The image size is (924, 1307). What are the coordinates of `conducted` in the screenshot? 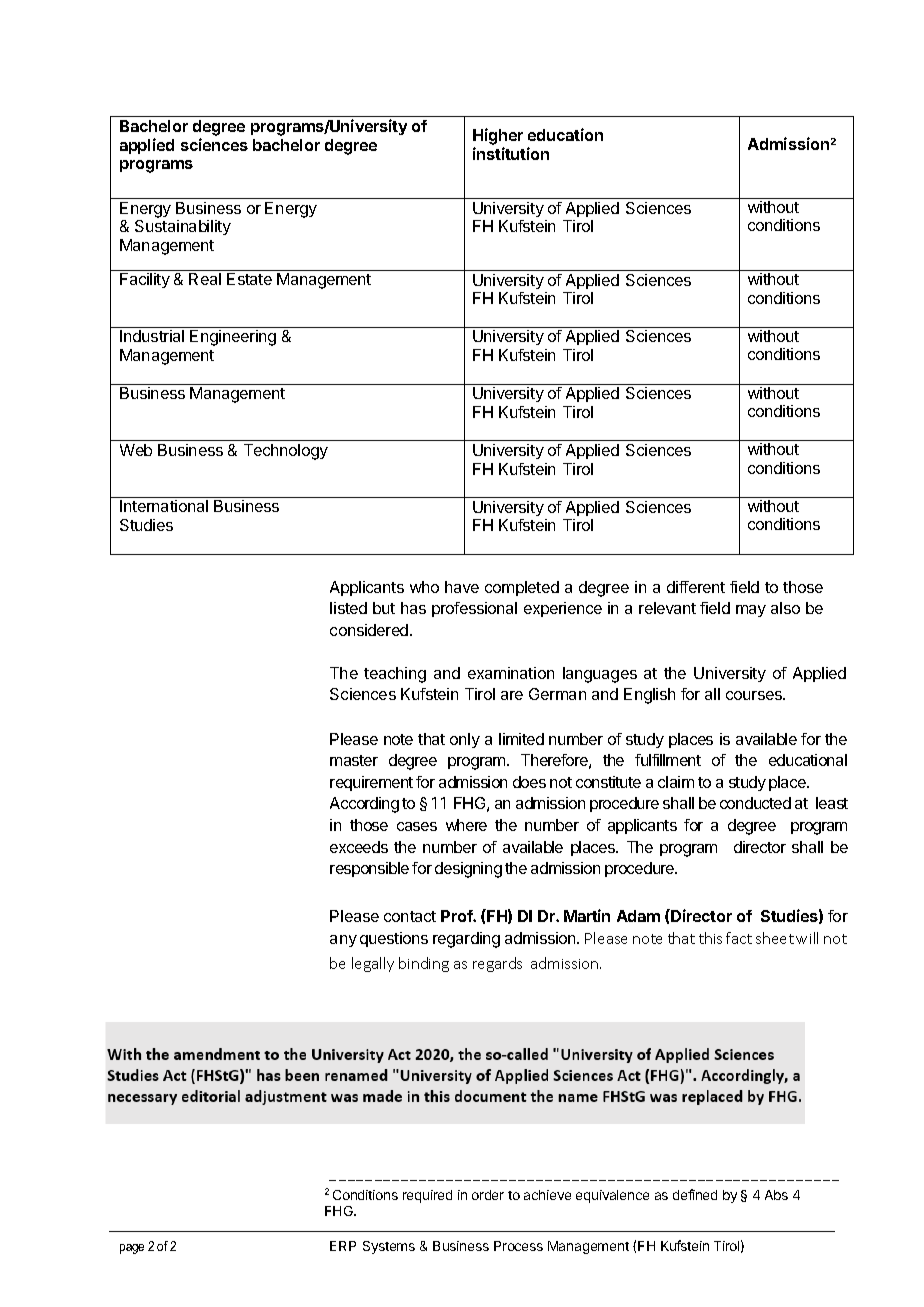 It's located at (755, 803).
